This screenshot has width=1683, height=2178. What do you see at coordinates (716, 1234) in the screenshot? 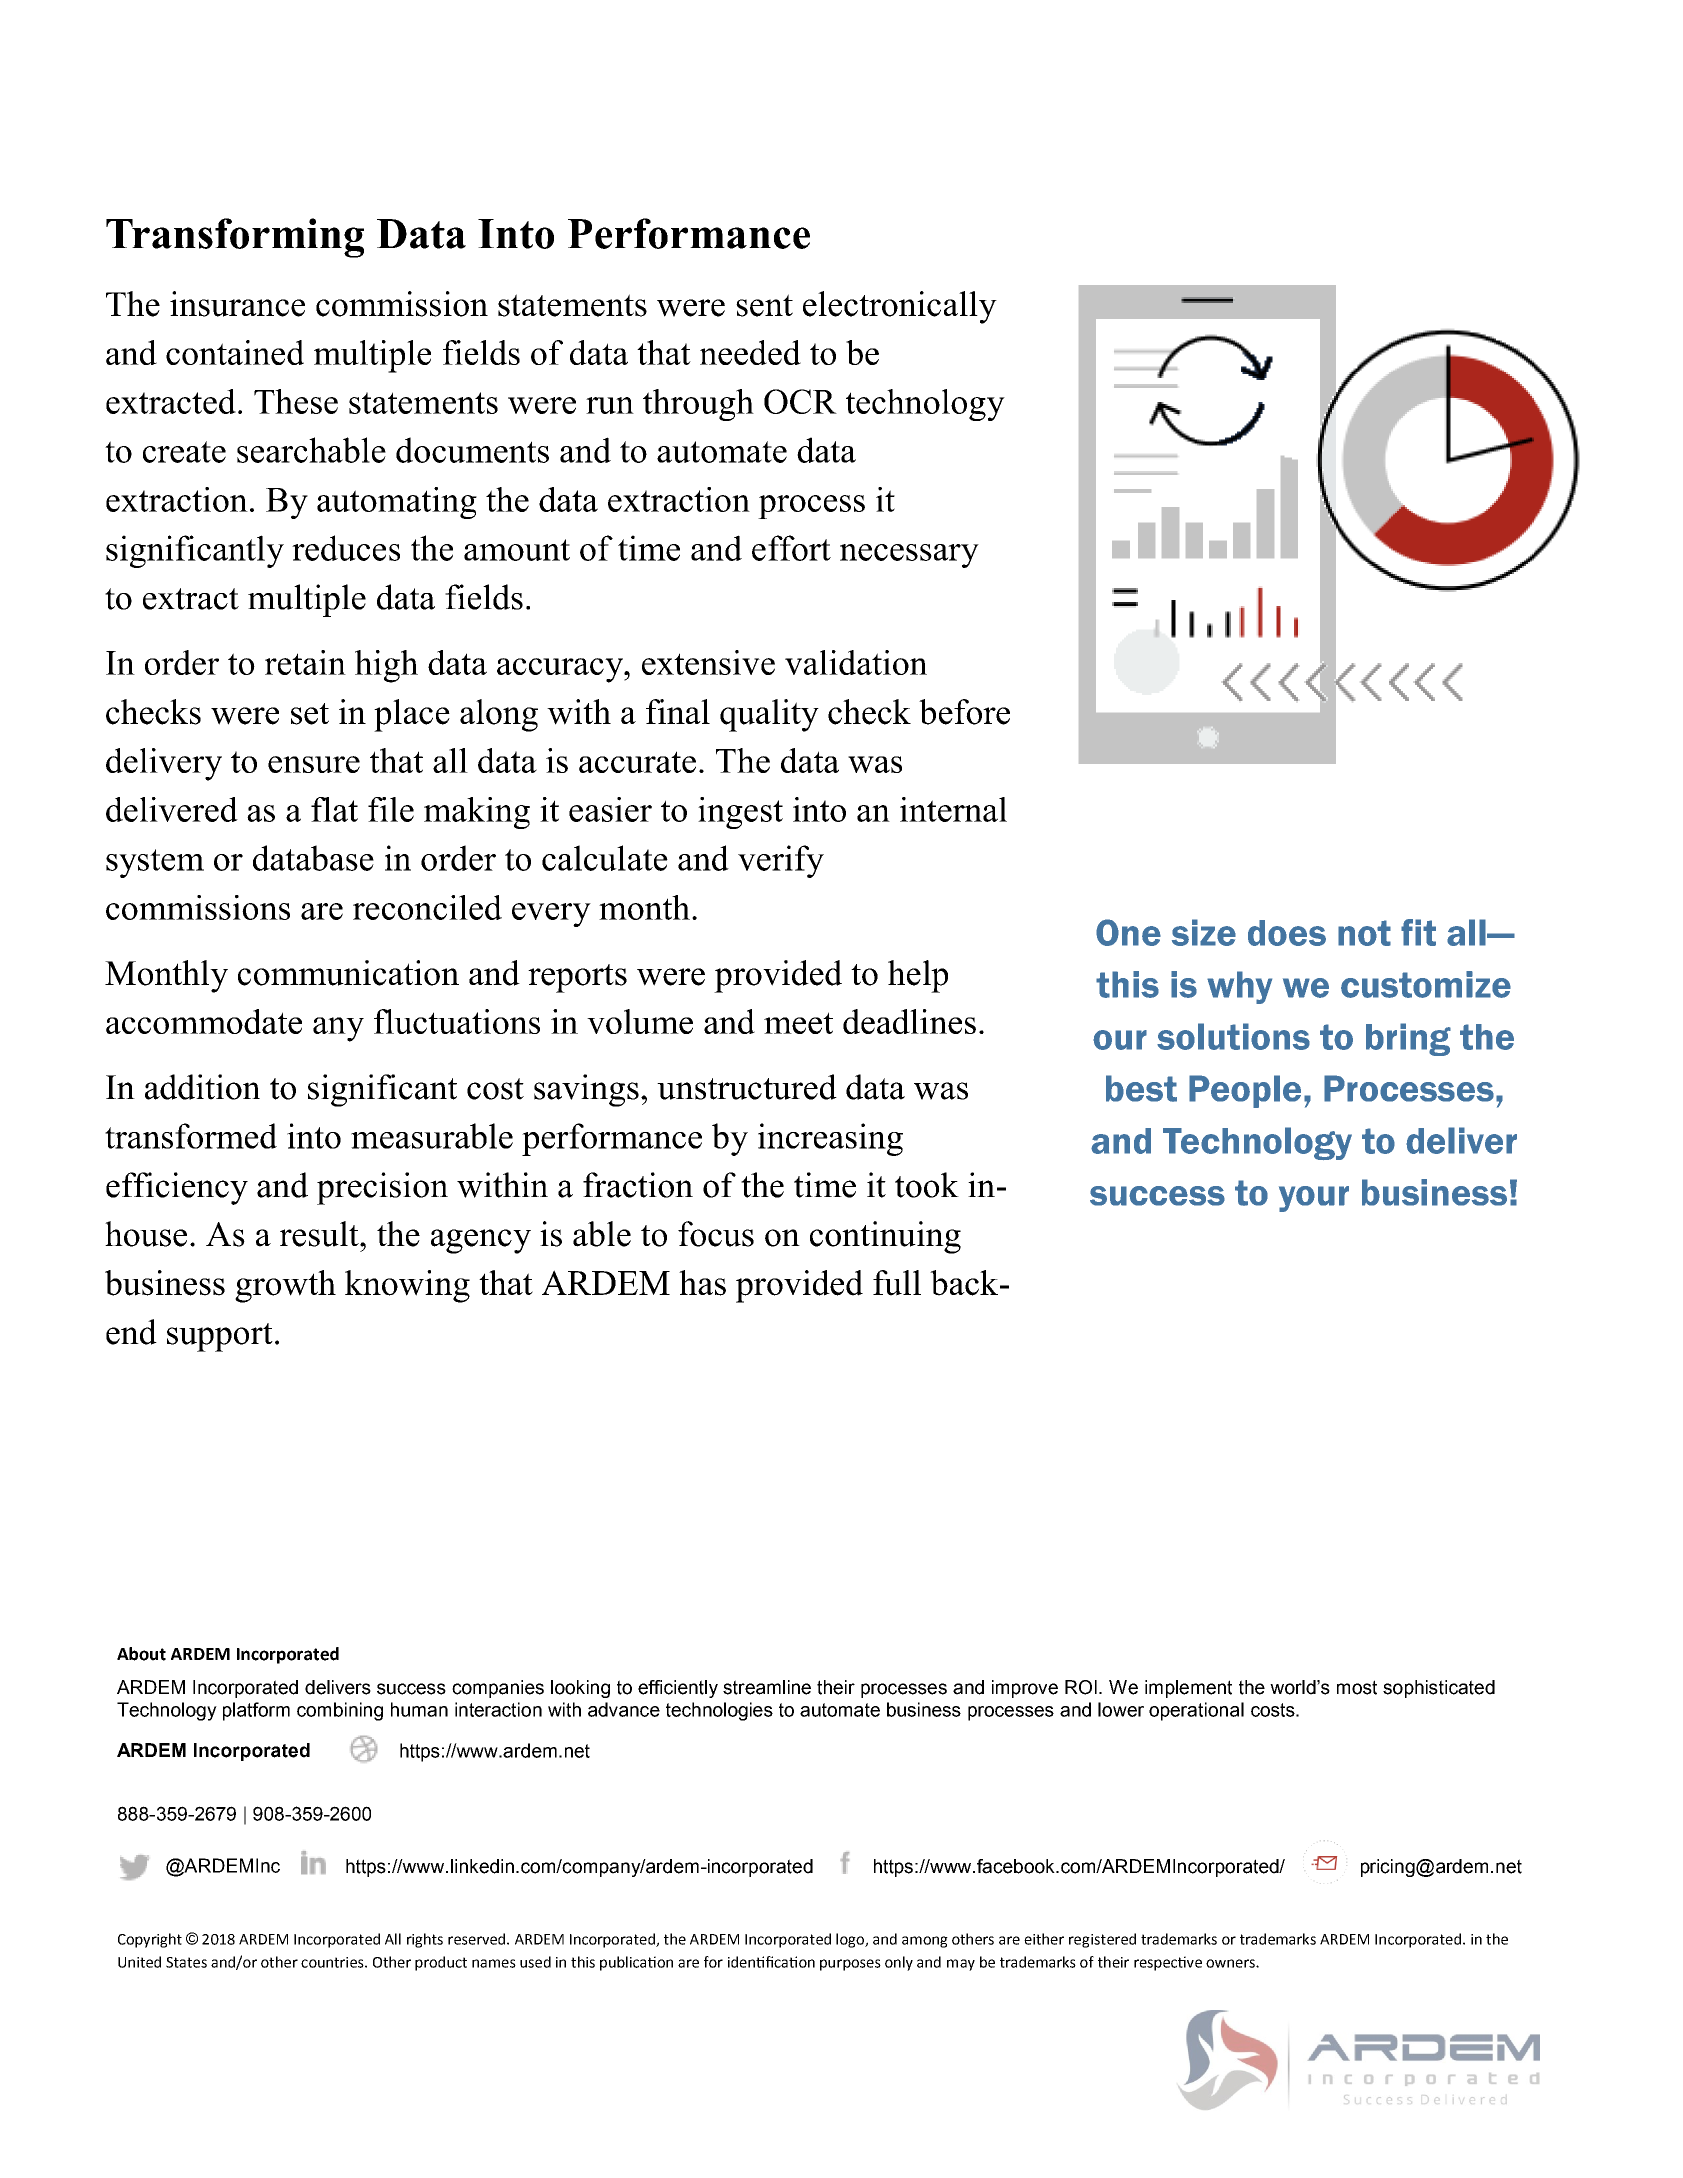
I see `focus` at bounding box center [716, 1234].
